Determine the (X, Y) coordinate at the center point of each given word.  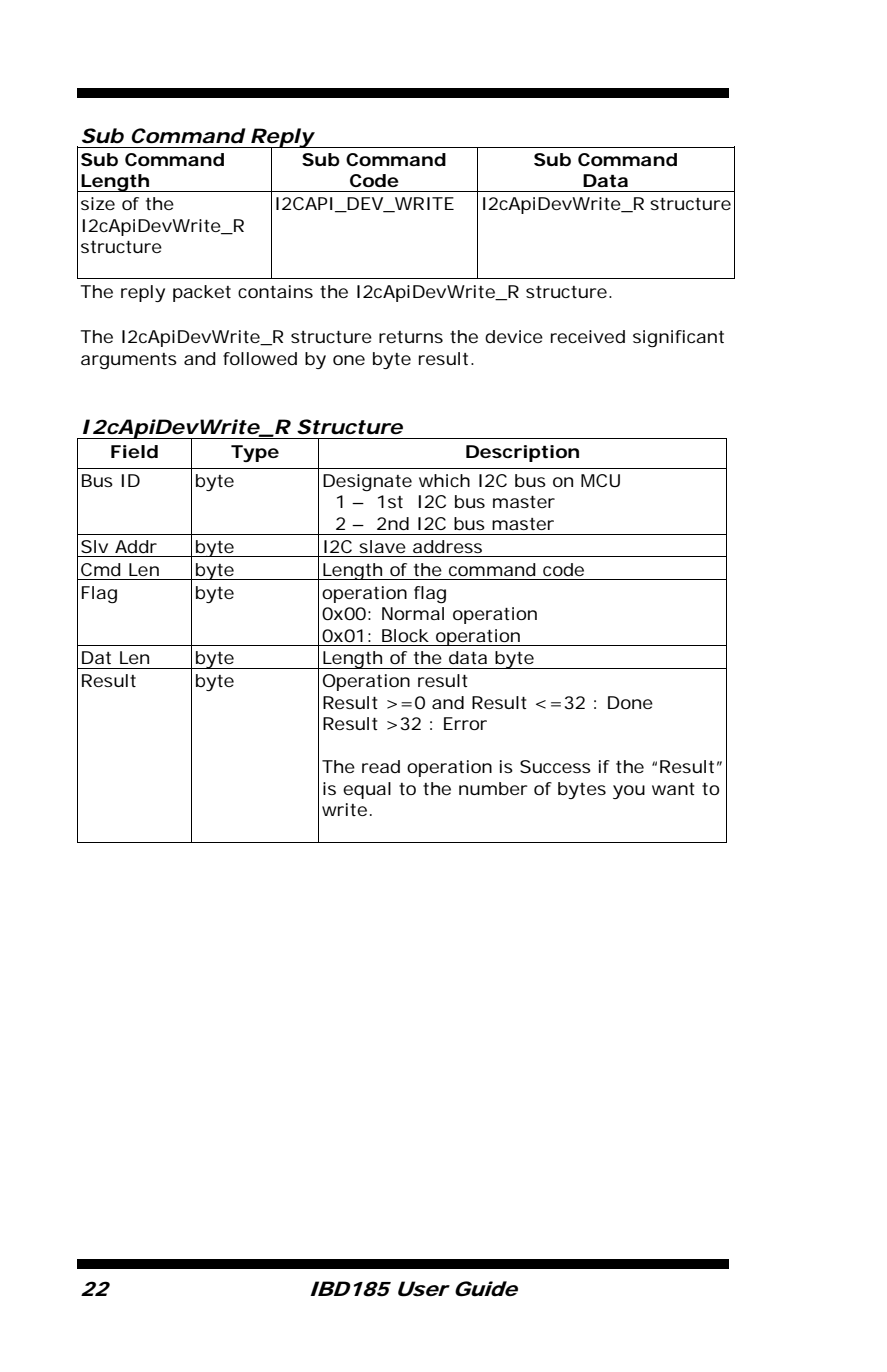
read (381, 766)
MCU (600, 480)
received (588, 336)
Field (134, 452)
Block (405, 635)
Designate (367, 483)
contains (275, 291)
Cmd (101, 569)
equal (367, 790)
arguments (129, 361)
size (98, 203)
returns (411, 337)
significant (678, 339)
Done (630, 702)
